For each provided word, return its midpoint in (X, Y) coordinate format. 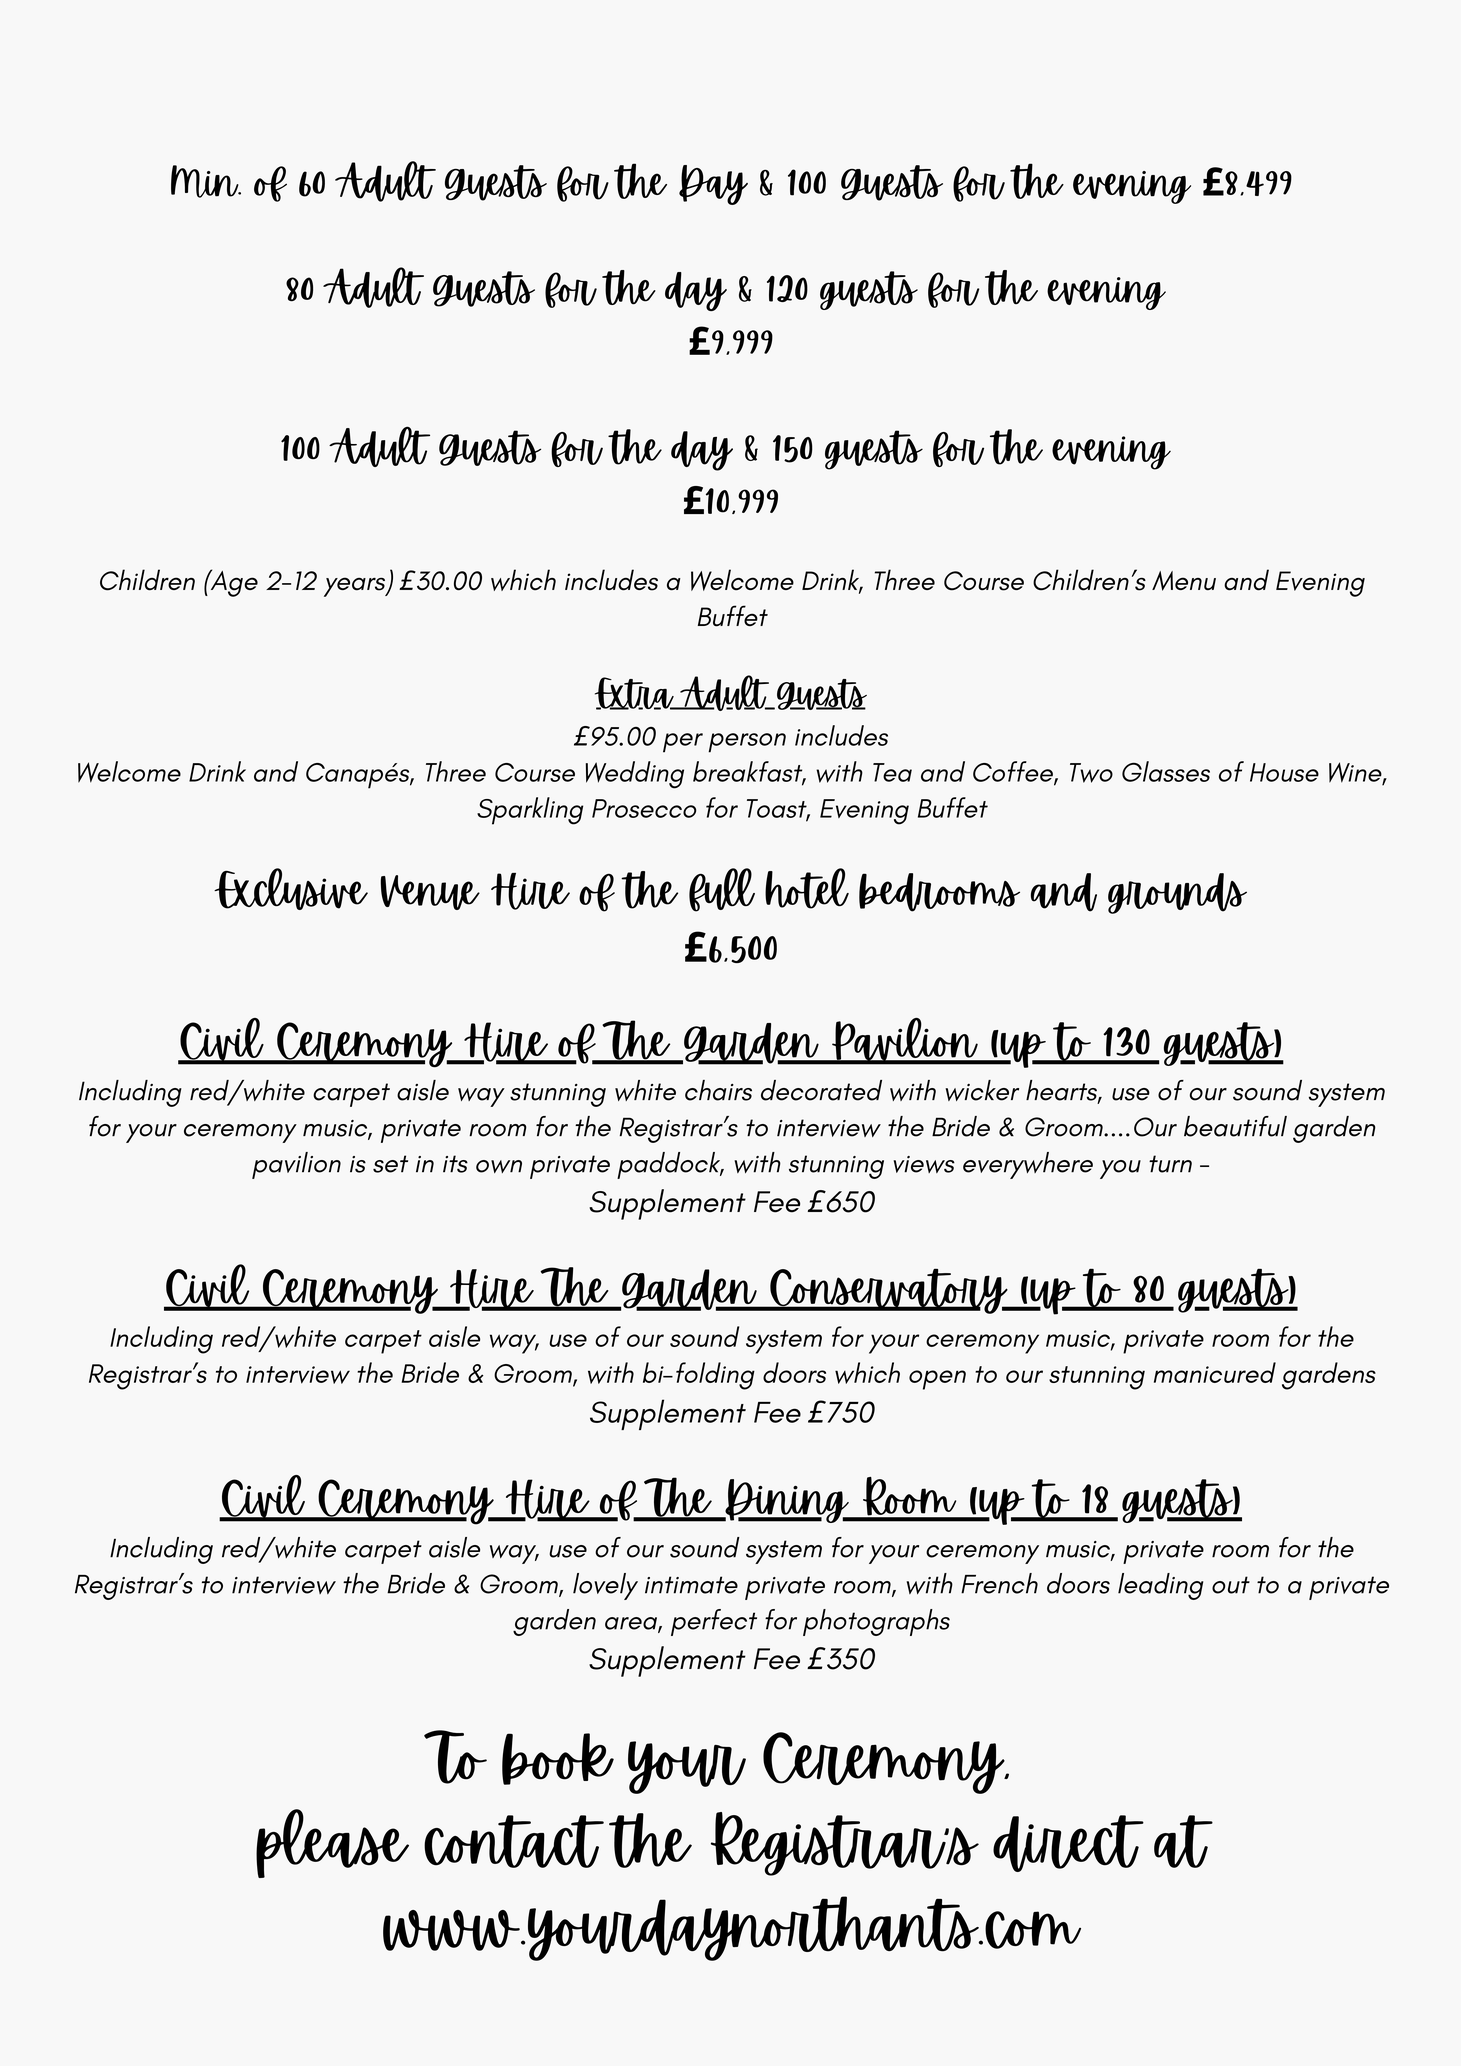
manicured (1215, 1372)
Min (206, 181)
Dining (787, 1501)
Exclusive (291, 889)
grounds (1177, 893)
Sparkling (530, 811)
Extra (635, 693)
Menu (1184, 581)
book (558, 1759)
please (332, 1843)
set (390, 1164)
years (355, 587)
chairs (718, 1090)
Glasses (1166, 771)
